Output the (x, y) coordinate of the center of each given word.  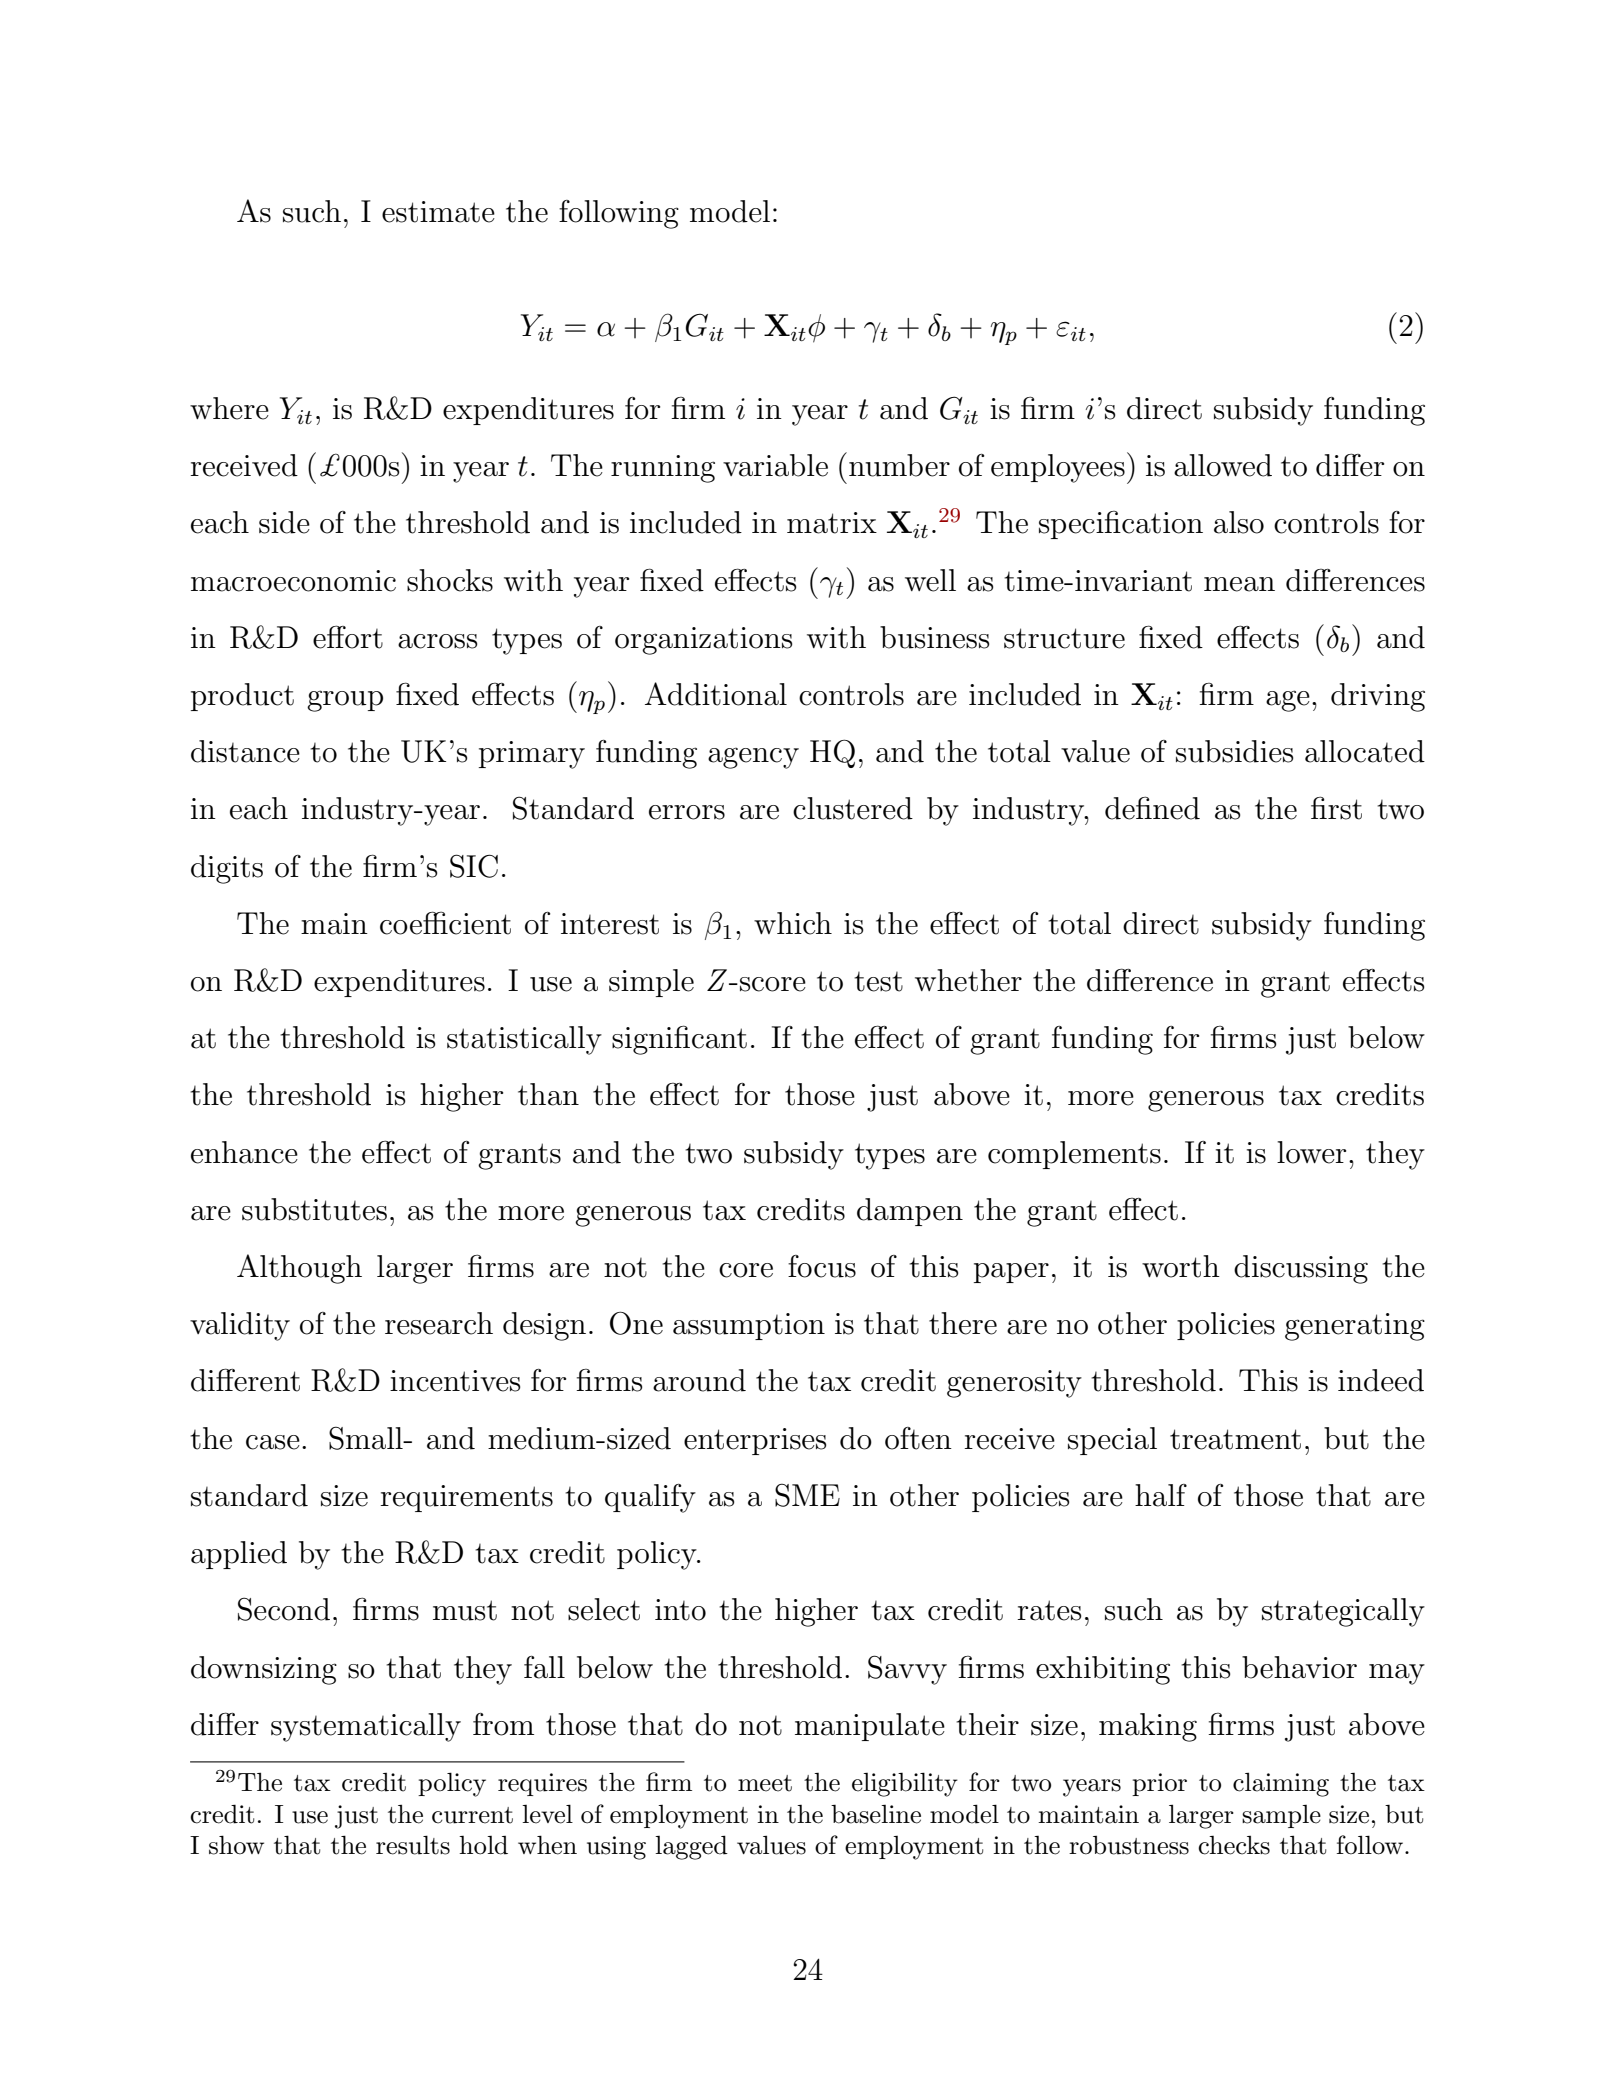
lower (1311, 1152)
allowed (1223, 465)
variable (775, 465)
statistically (524, 1040)
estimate (438, 212)
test (879, 982)
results (413, 1845)
